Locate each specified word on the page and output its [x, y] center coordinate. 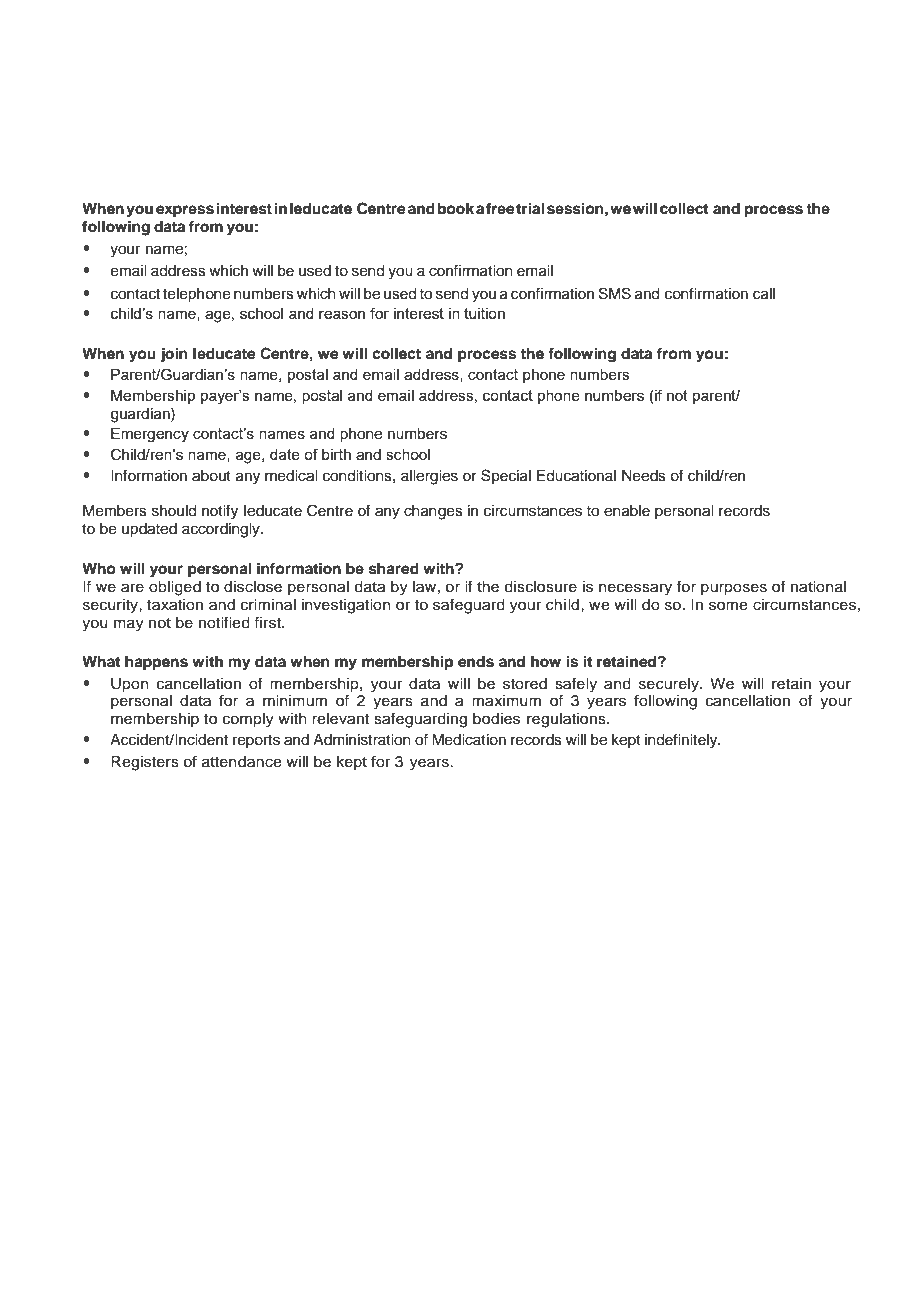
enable [627, 511]
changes [433, 512]
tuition [484, 313]
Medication [469, 740]
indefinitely [682, 741]
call [764, 294]
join [174, 355]
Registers [145, 763]
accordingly [222, 530]
